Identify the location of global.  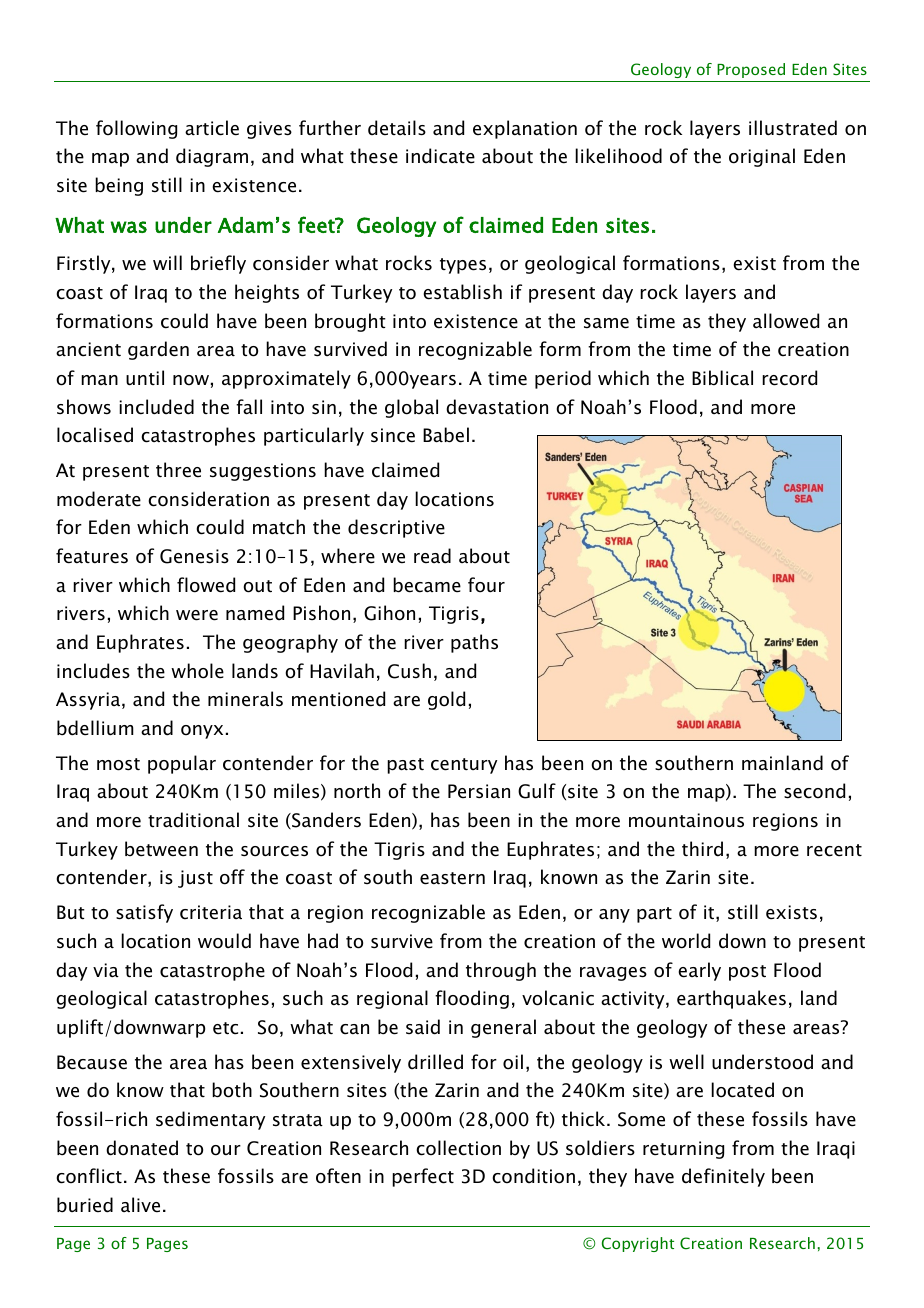
(411, 408).
